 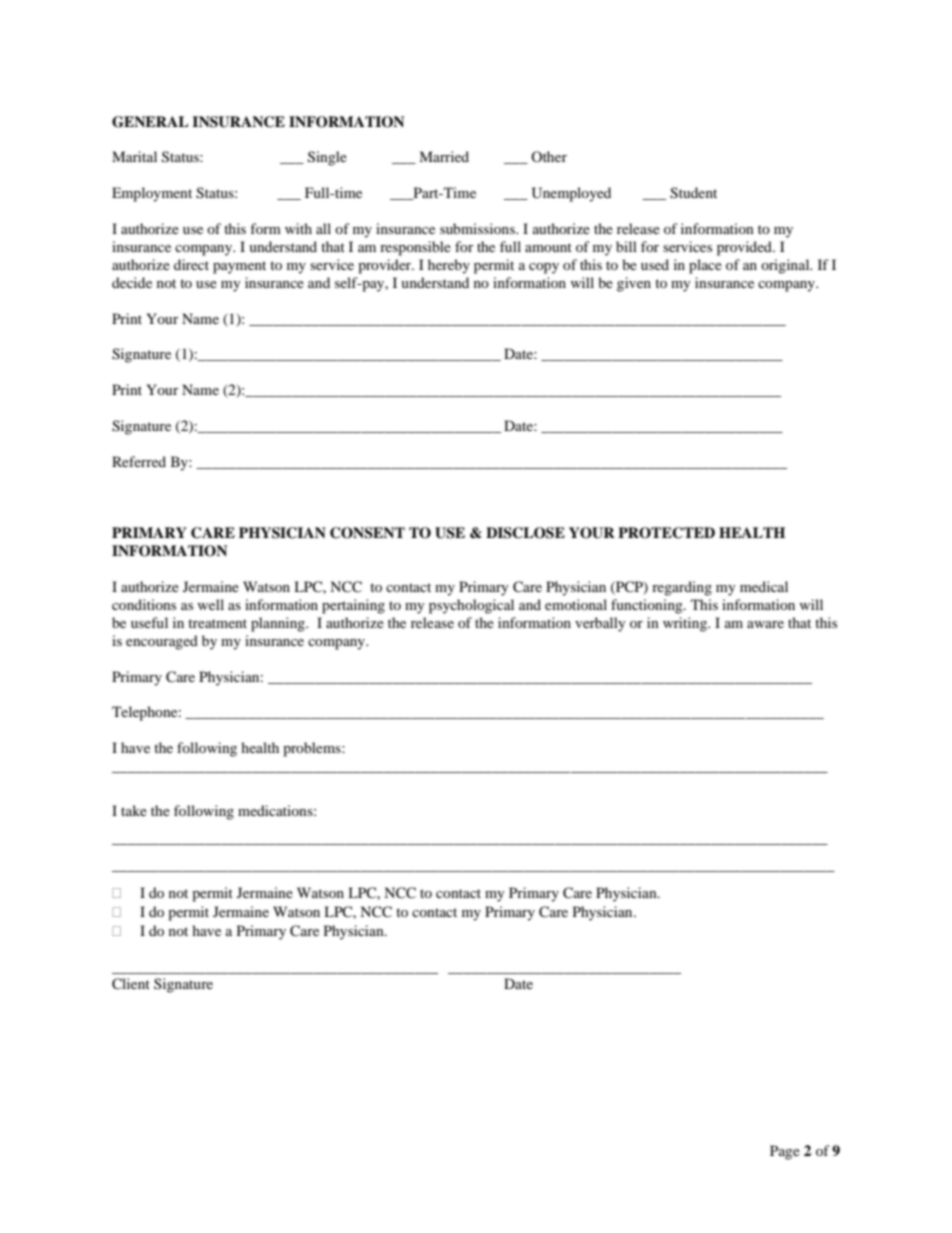 What do you see at coordinates (139, 461) in the page?
I see `Referred` at bounding box center [139, 461].
